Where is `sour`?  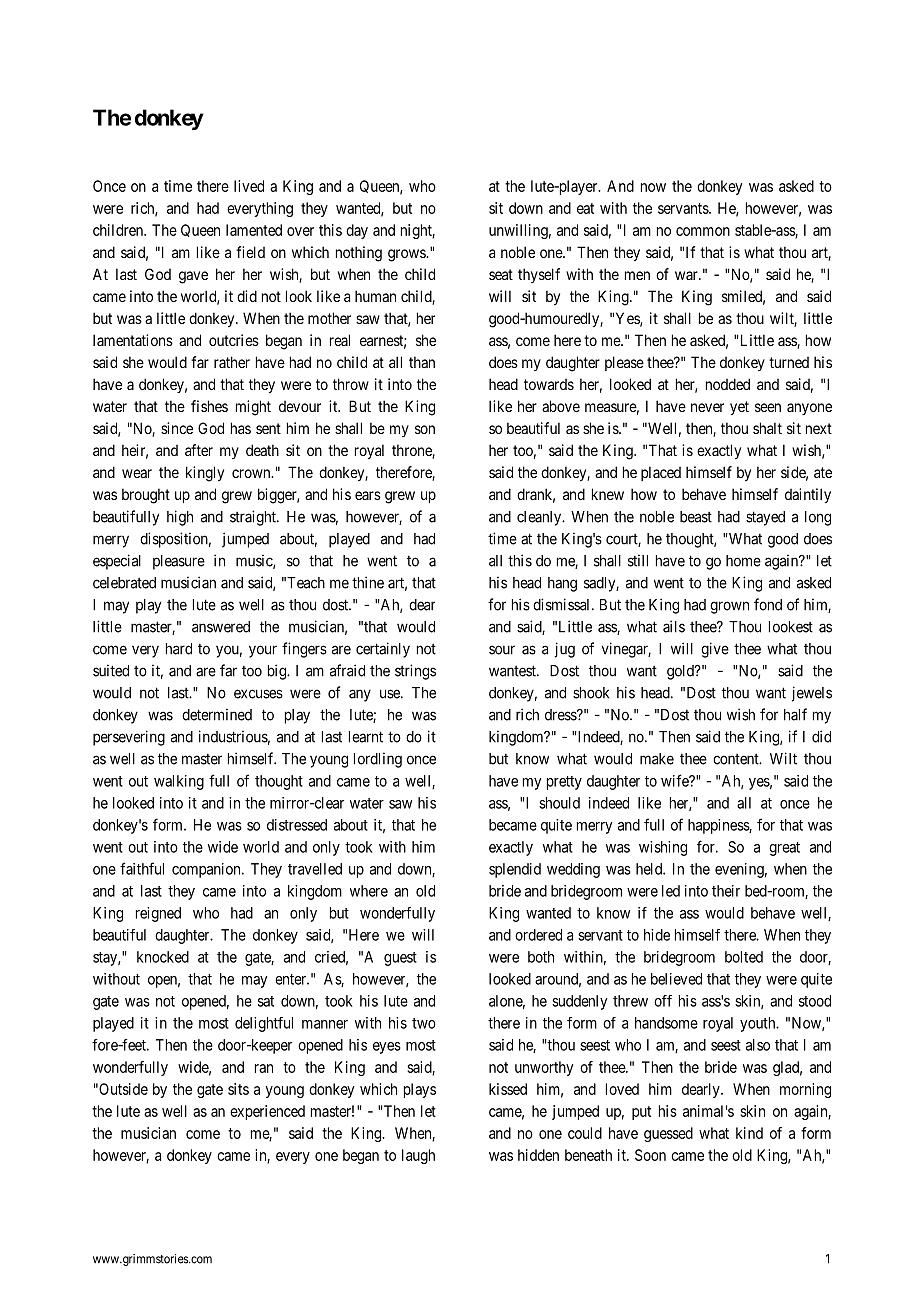 sour is located at coordinates (502, 650).
